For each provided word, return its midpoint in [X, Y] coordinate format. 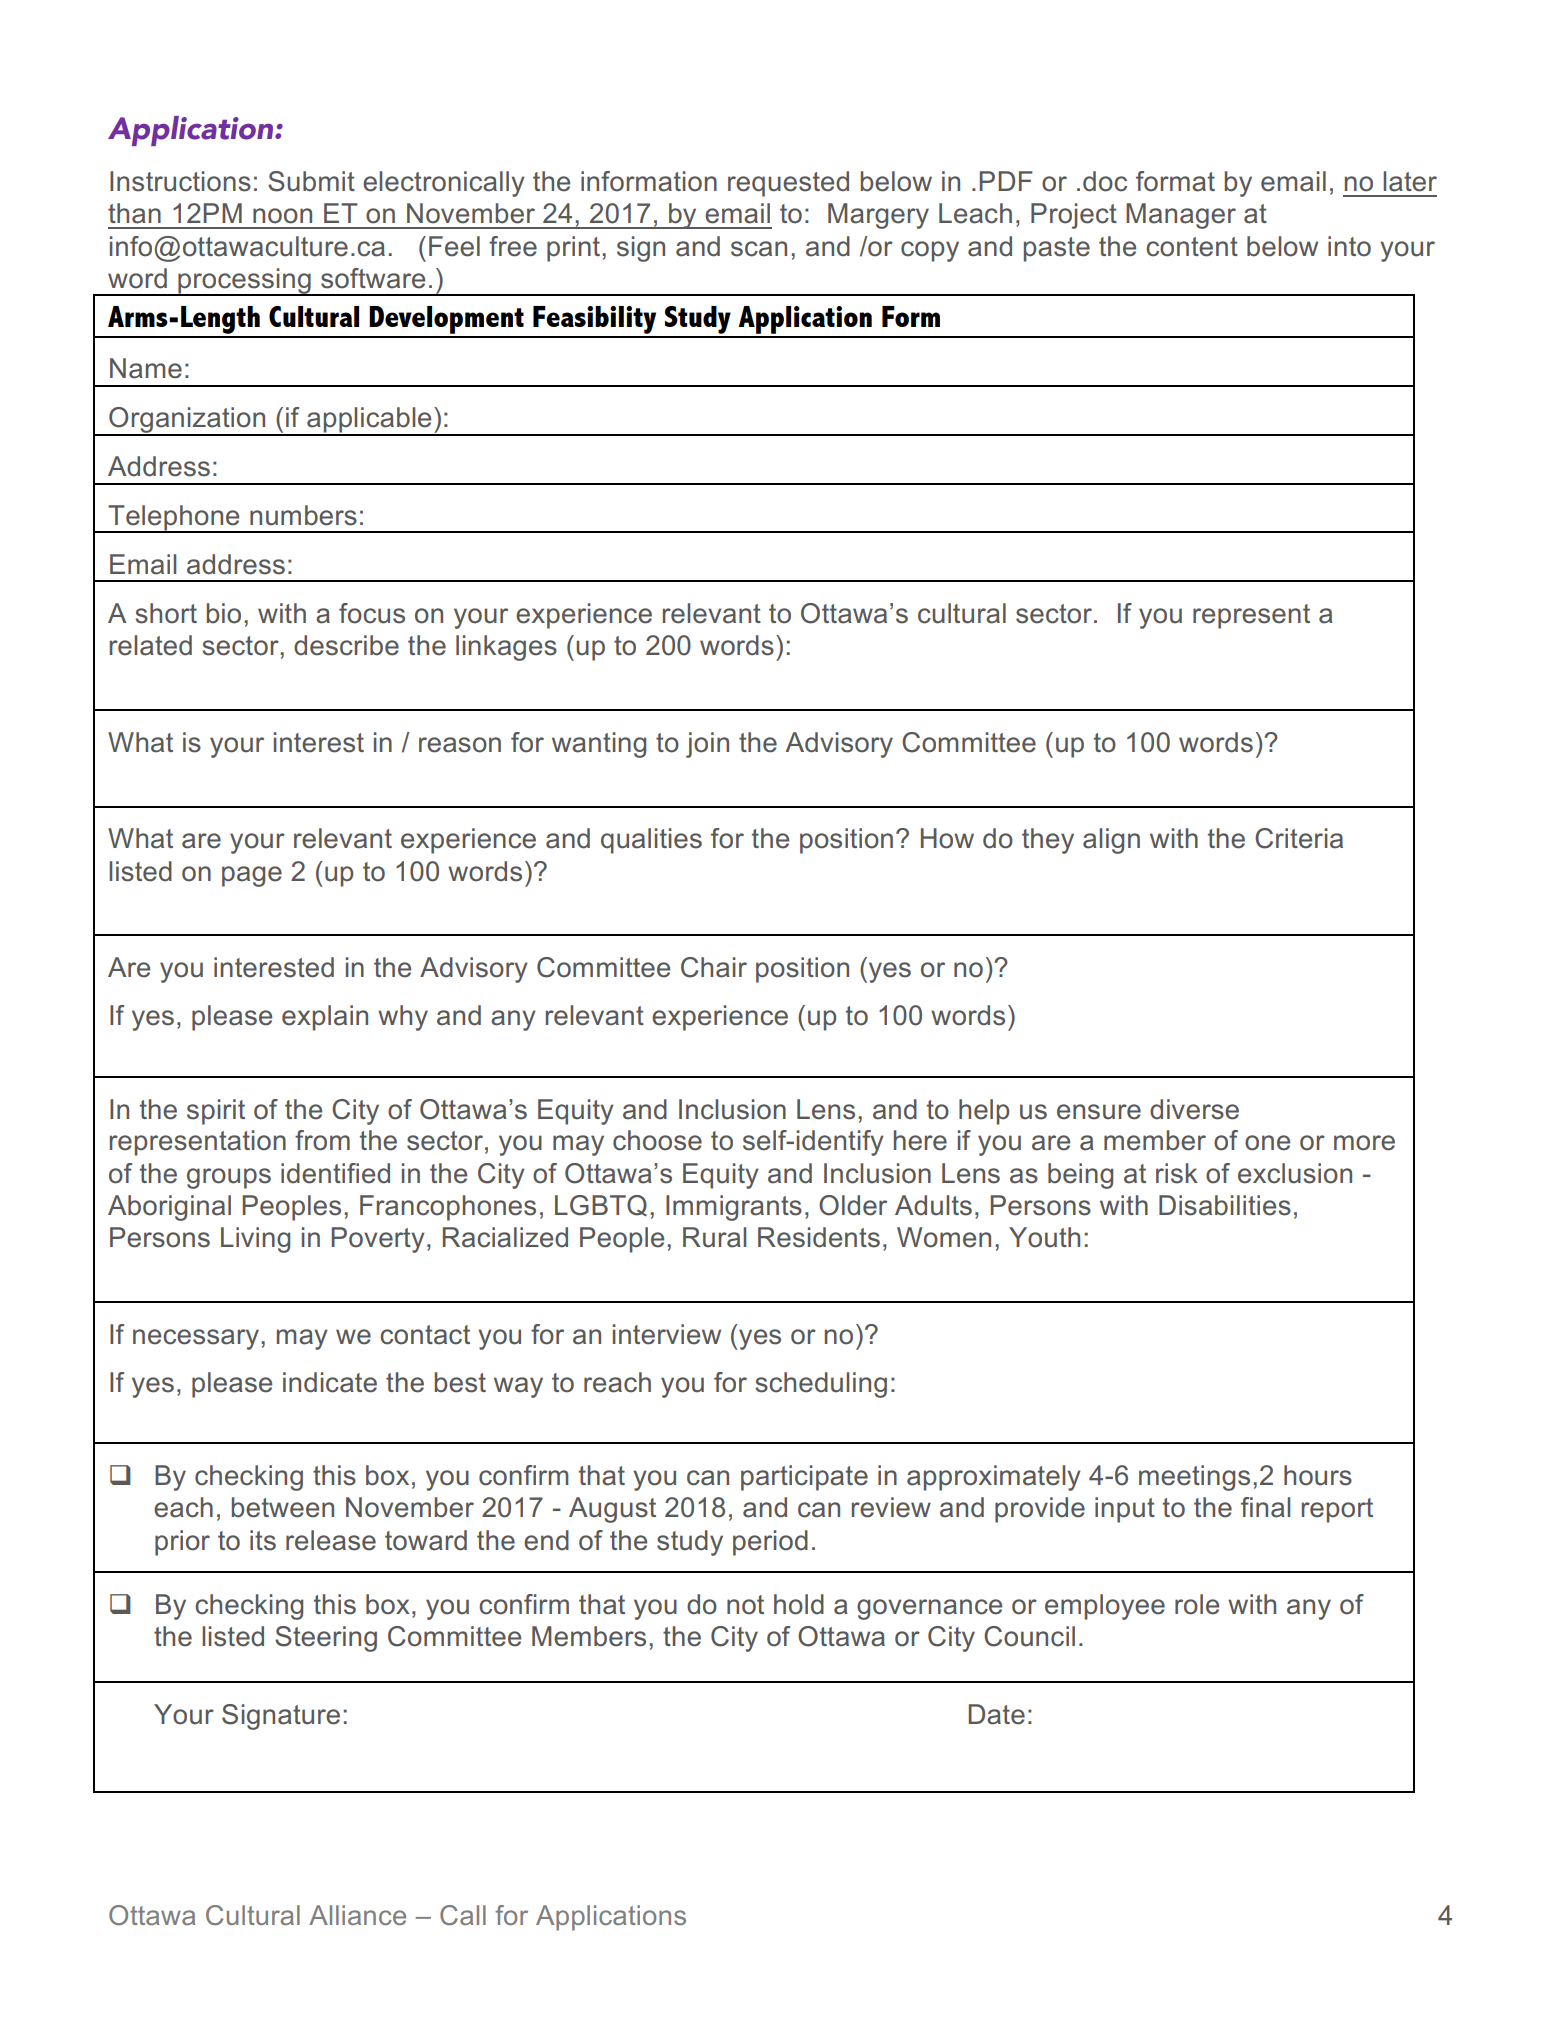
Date [997, 1714]
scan [759, 249]
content [1192, 247]
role [1197, 1604]
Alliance [357, 1915]
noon [282, 216]
